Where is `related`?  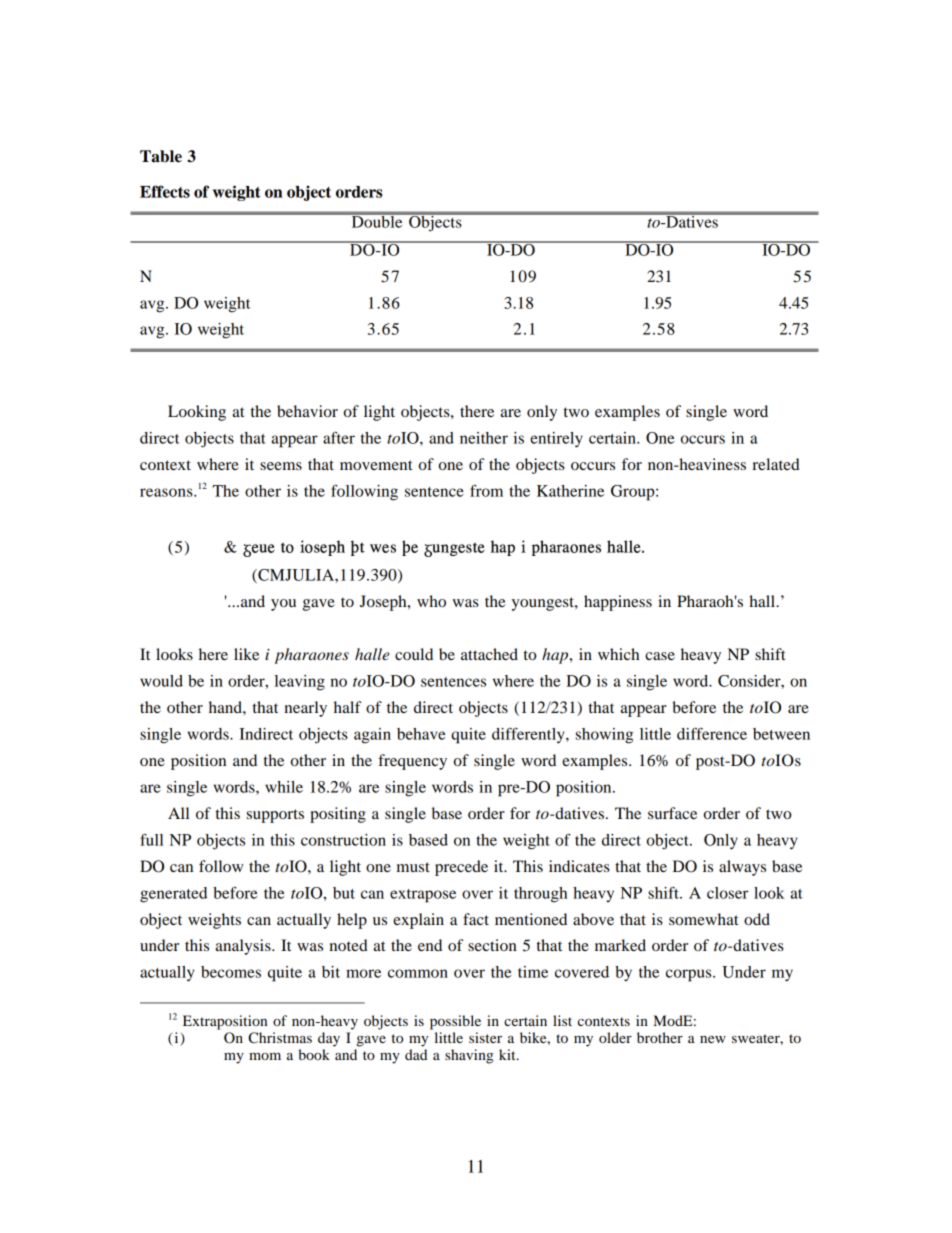 related is located at coordinates (776, 464).
